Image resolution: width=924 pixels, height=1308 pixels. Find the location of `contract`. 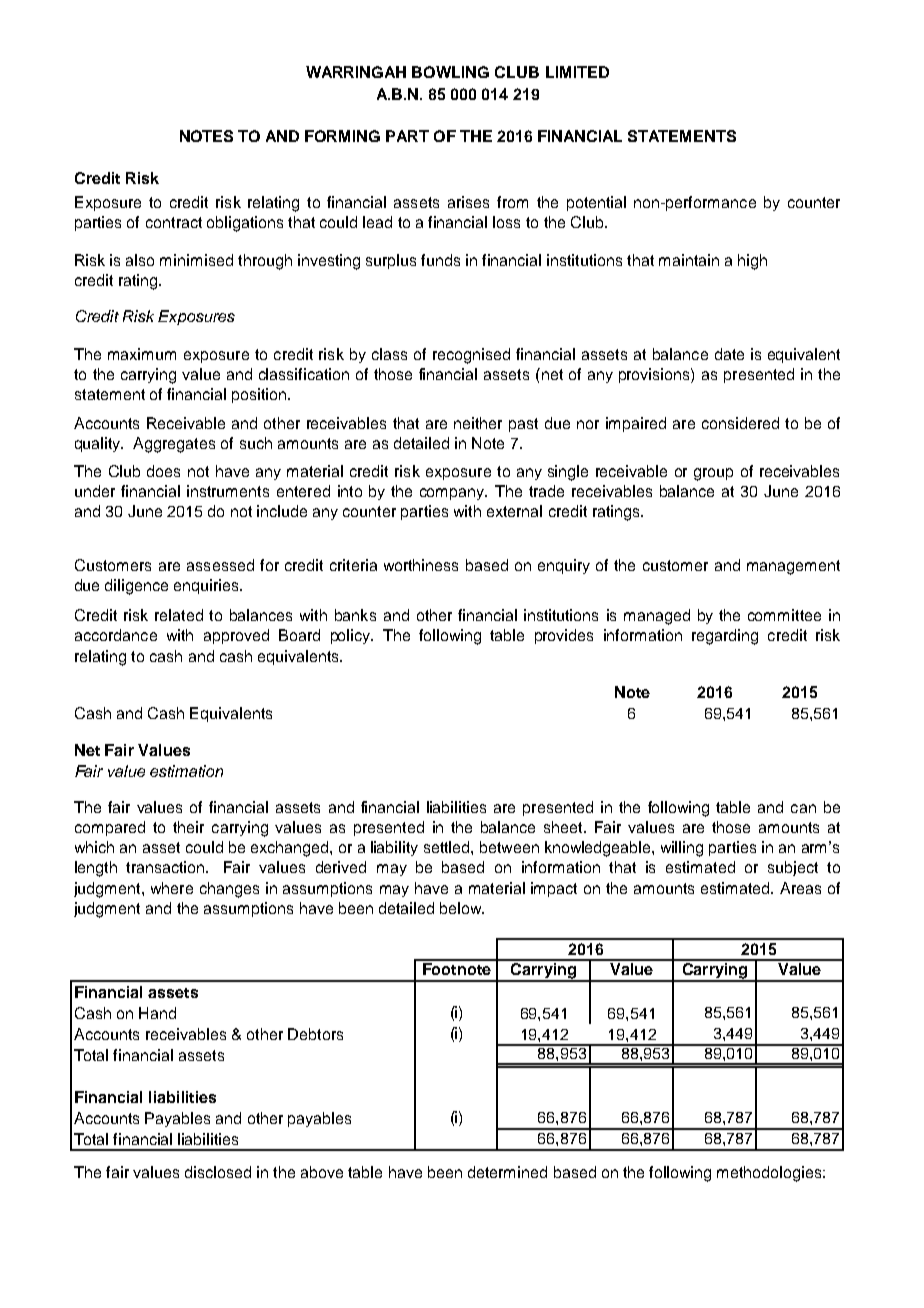

contract is located at coordinates (174, 222).
